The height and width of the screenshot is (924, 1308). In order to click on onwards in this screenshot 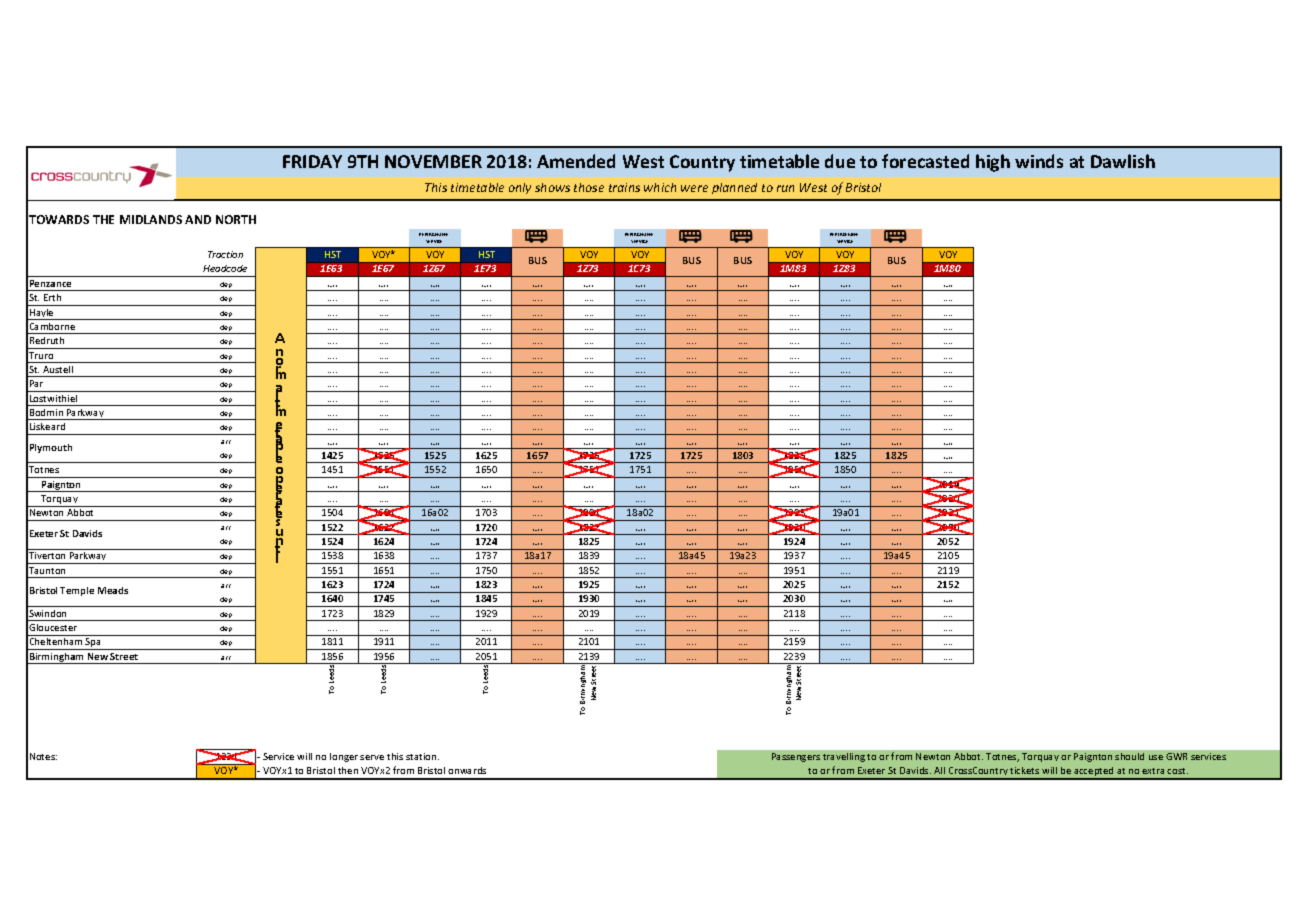, I will do `click(467, 770)`.
